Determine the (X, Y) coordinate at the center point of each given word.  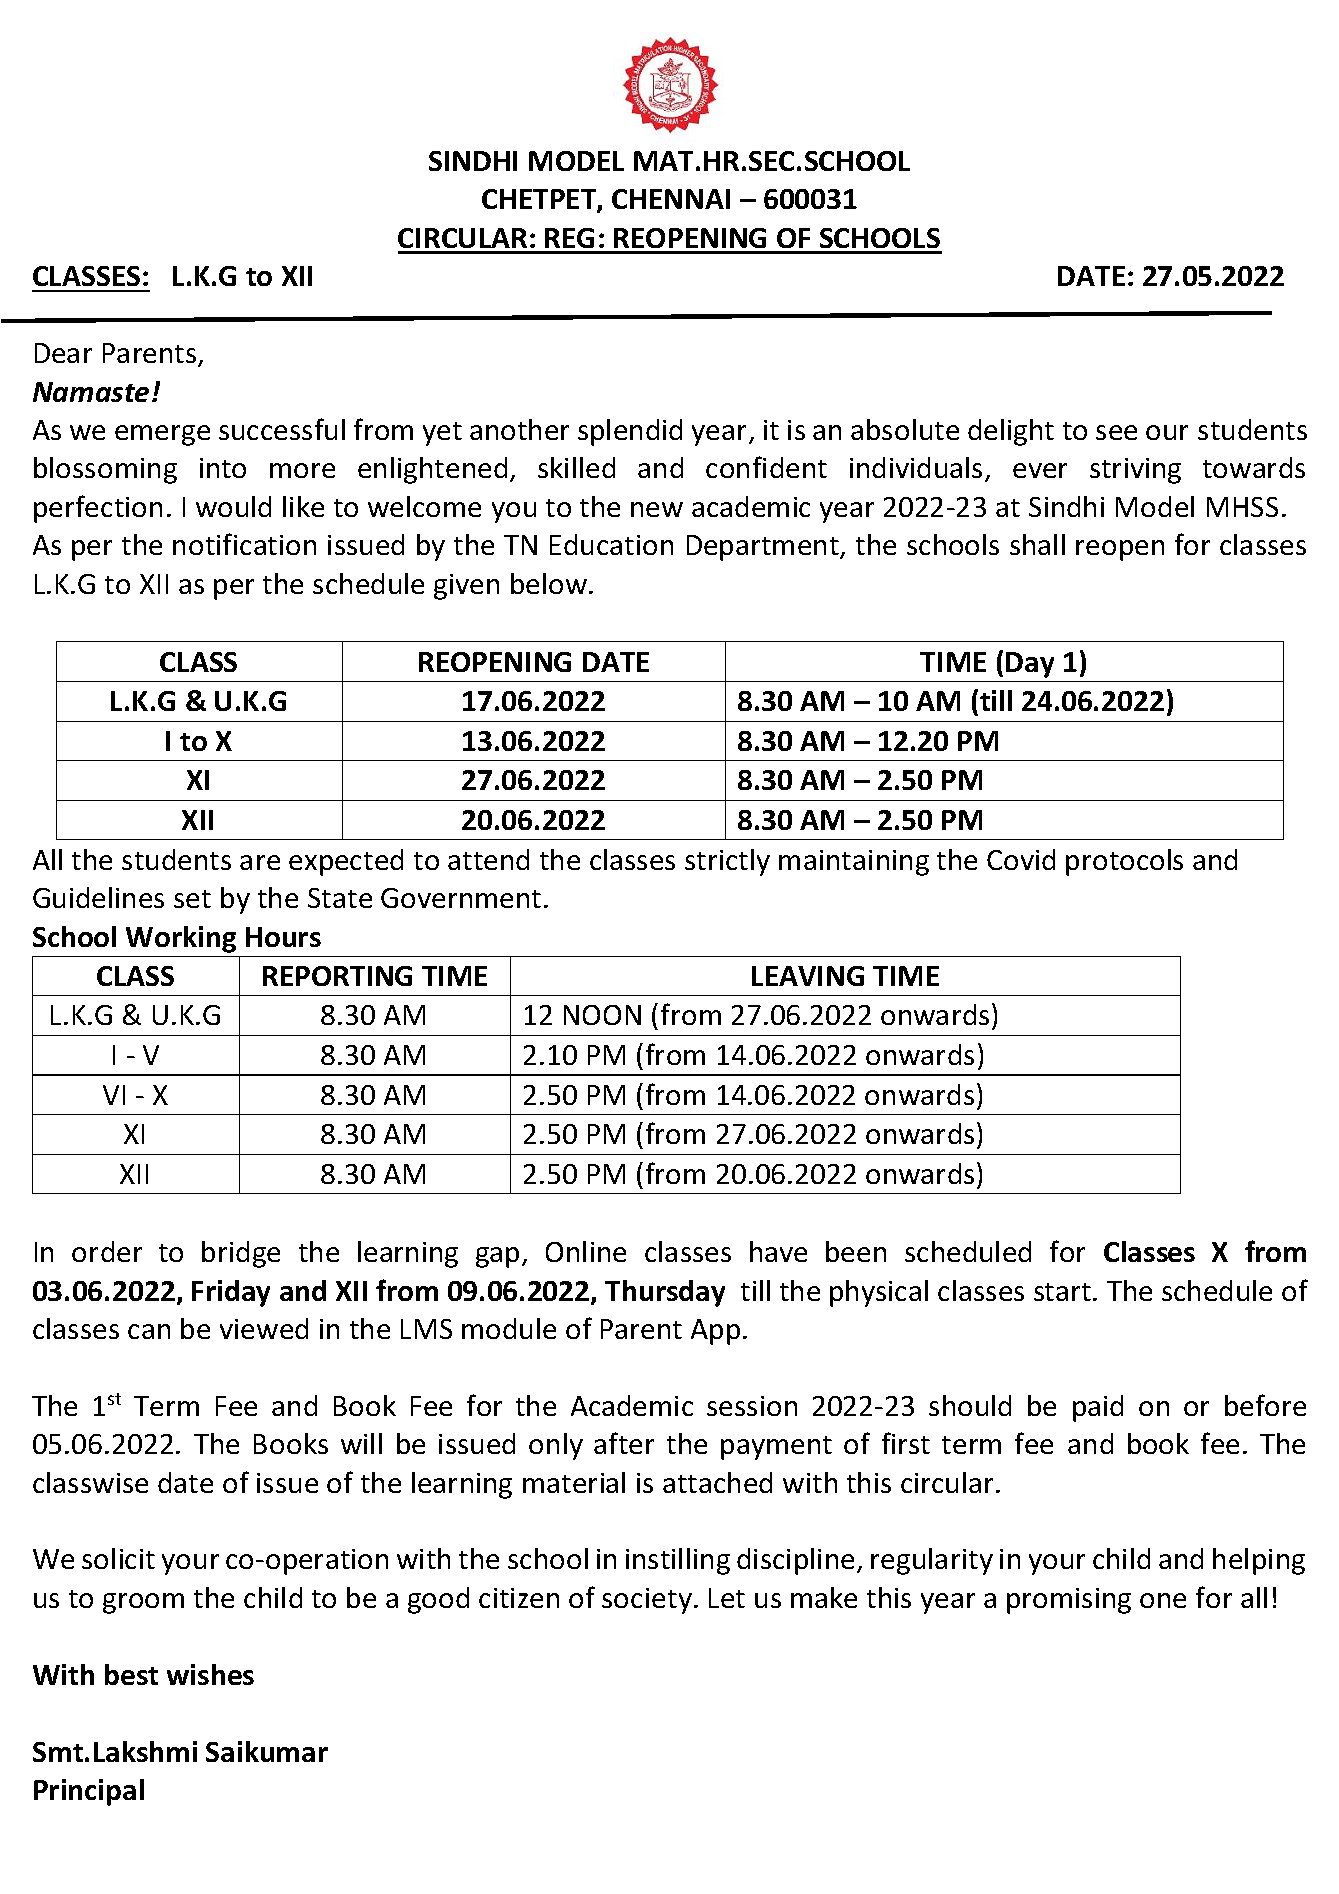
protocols (1124, 862)
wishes (210, 1674)
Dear (63, 353)
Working (181, 939)
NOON (602, 1015)
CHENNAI (671, 199)
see (1116, 432)
